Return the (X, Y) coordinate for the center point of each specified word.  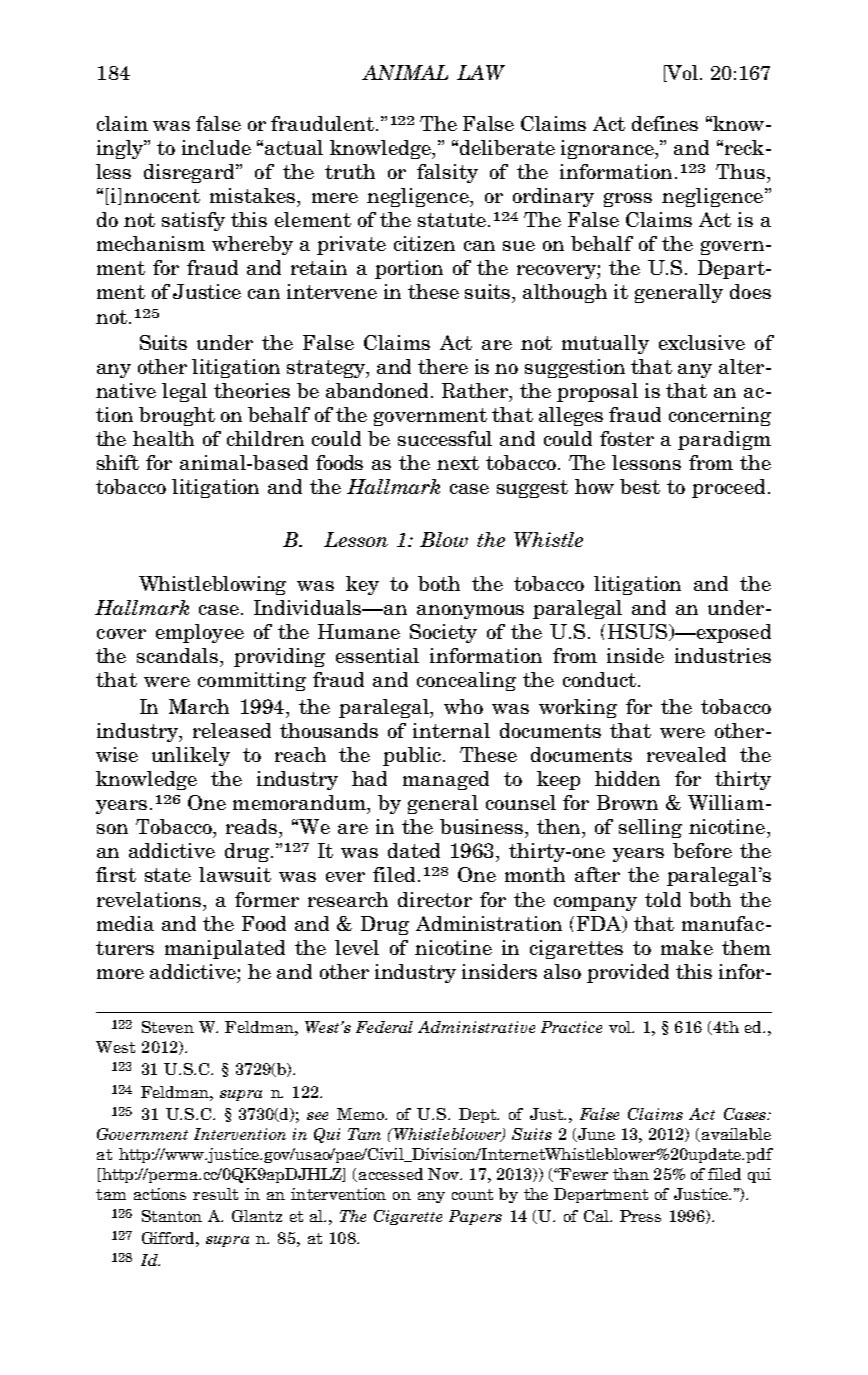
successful (445, 438)
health (163, 438)
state (168, 875)
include (216, 147)
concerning (720, 416)
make (687, 947)
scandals (179, 655)
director (435, 899)
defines (665, 123)
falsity (447, 173)
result (215, 1194)
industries (723, 655)
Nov (445, 1174)
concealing (466, 681)
